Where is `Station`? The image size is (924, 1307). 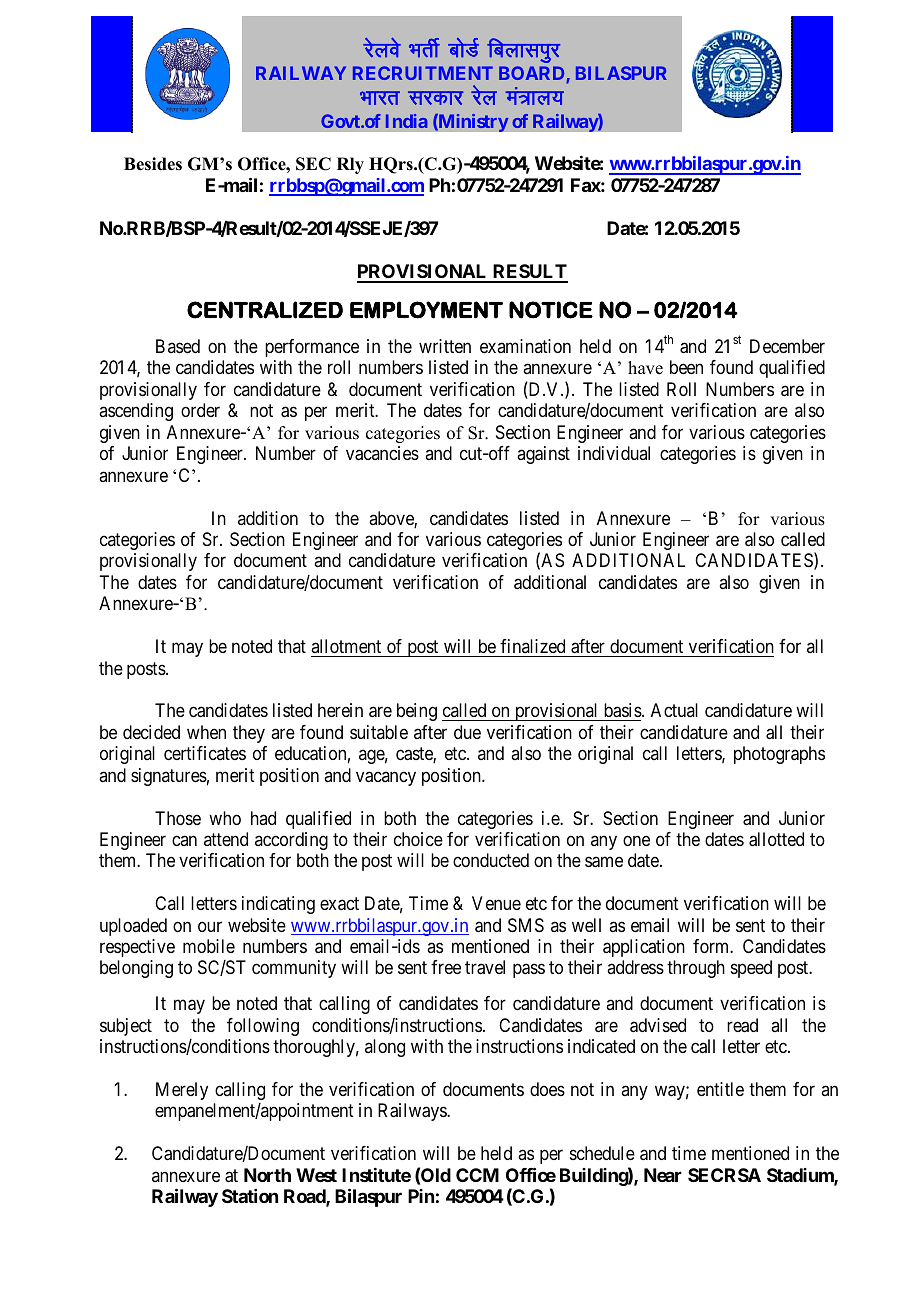
Station is located at coordinates (250, 1196).
